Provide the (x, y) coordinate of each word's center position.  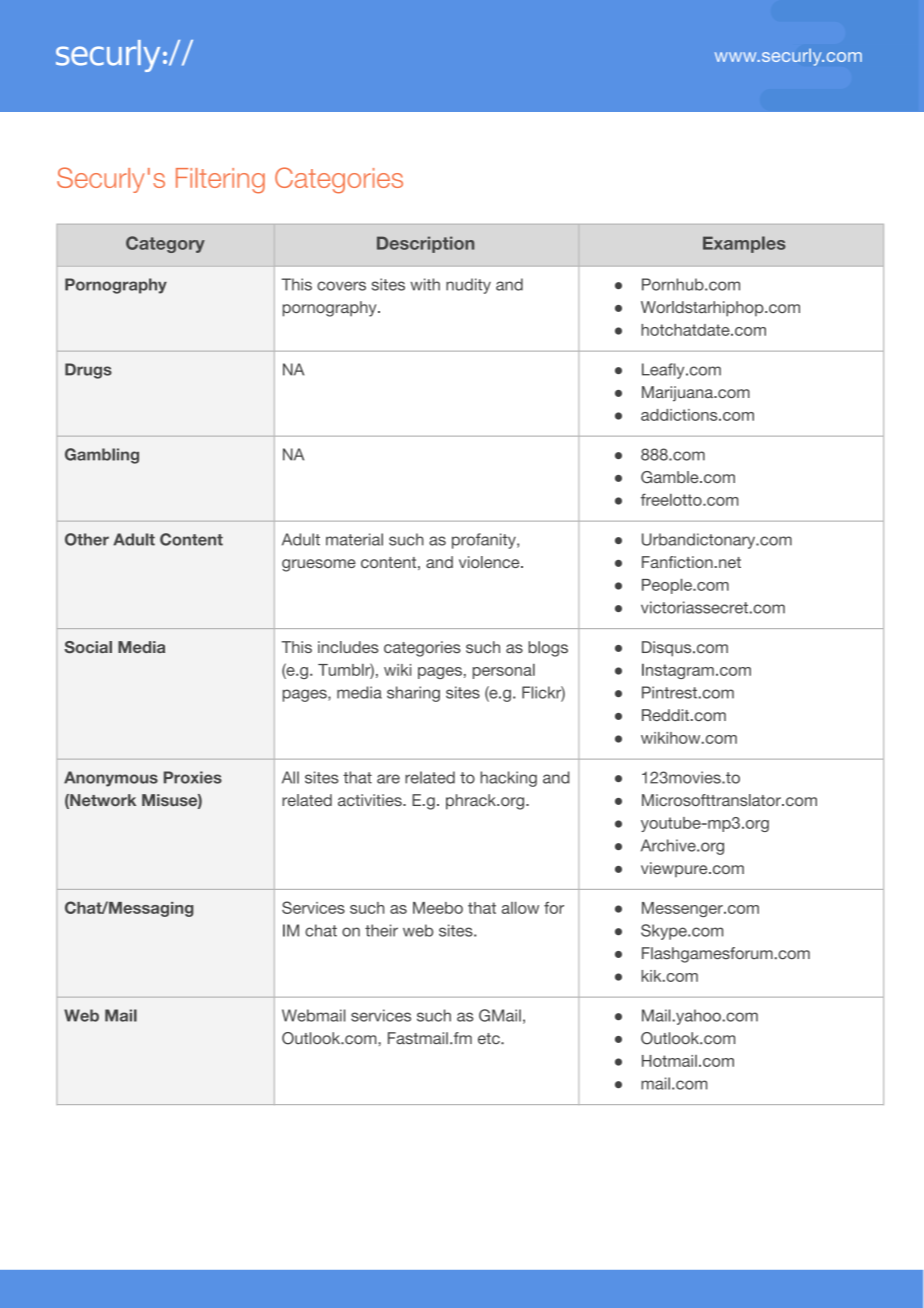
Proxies (193, 777)
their (381, 930)
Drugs (88, 371)
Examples (744, 244)
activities (371, 800)
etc (490, 1038)
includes (348, 647)
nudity (468, 286)
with (425, 284)
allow (520, 908)
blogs (548, 649)
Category (165, 244)
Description (425, 244)
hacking (508, 779)
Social (88, 647)
